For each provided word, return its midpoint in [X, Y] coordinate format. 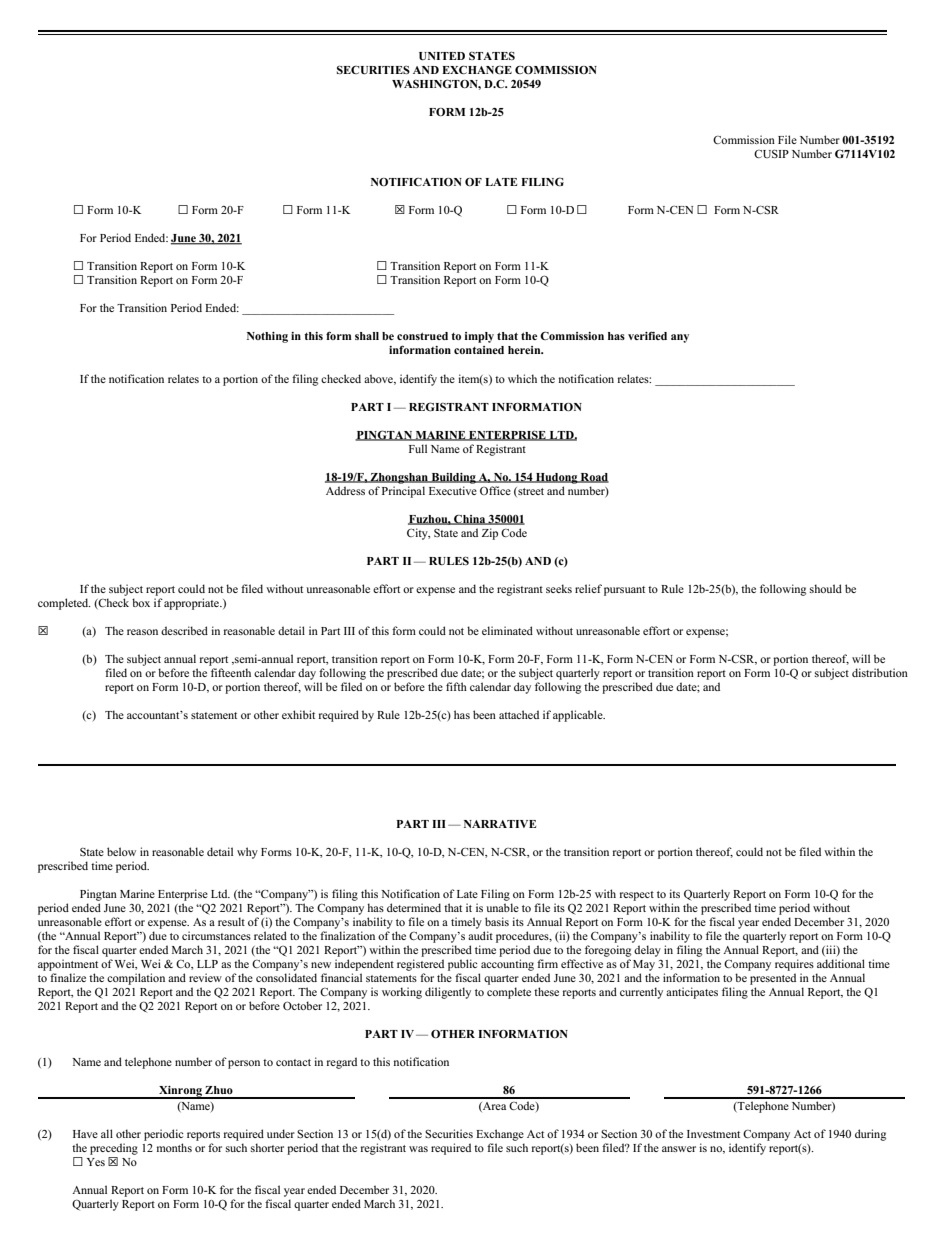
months [174, 1147]
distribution [880, 672]
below [121, 851]
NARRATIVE [500, 824]
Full [418, 448]
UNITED [442, 56]
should [826, 588]
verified [647, 335]
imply [479, 337]
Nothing [267, 337]
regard [342, 1063]
